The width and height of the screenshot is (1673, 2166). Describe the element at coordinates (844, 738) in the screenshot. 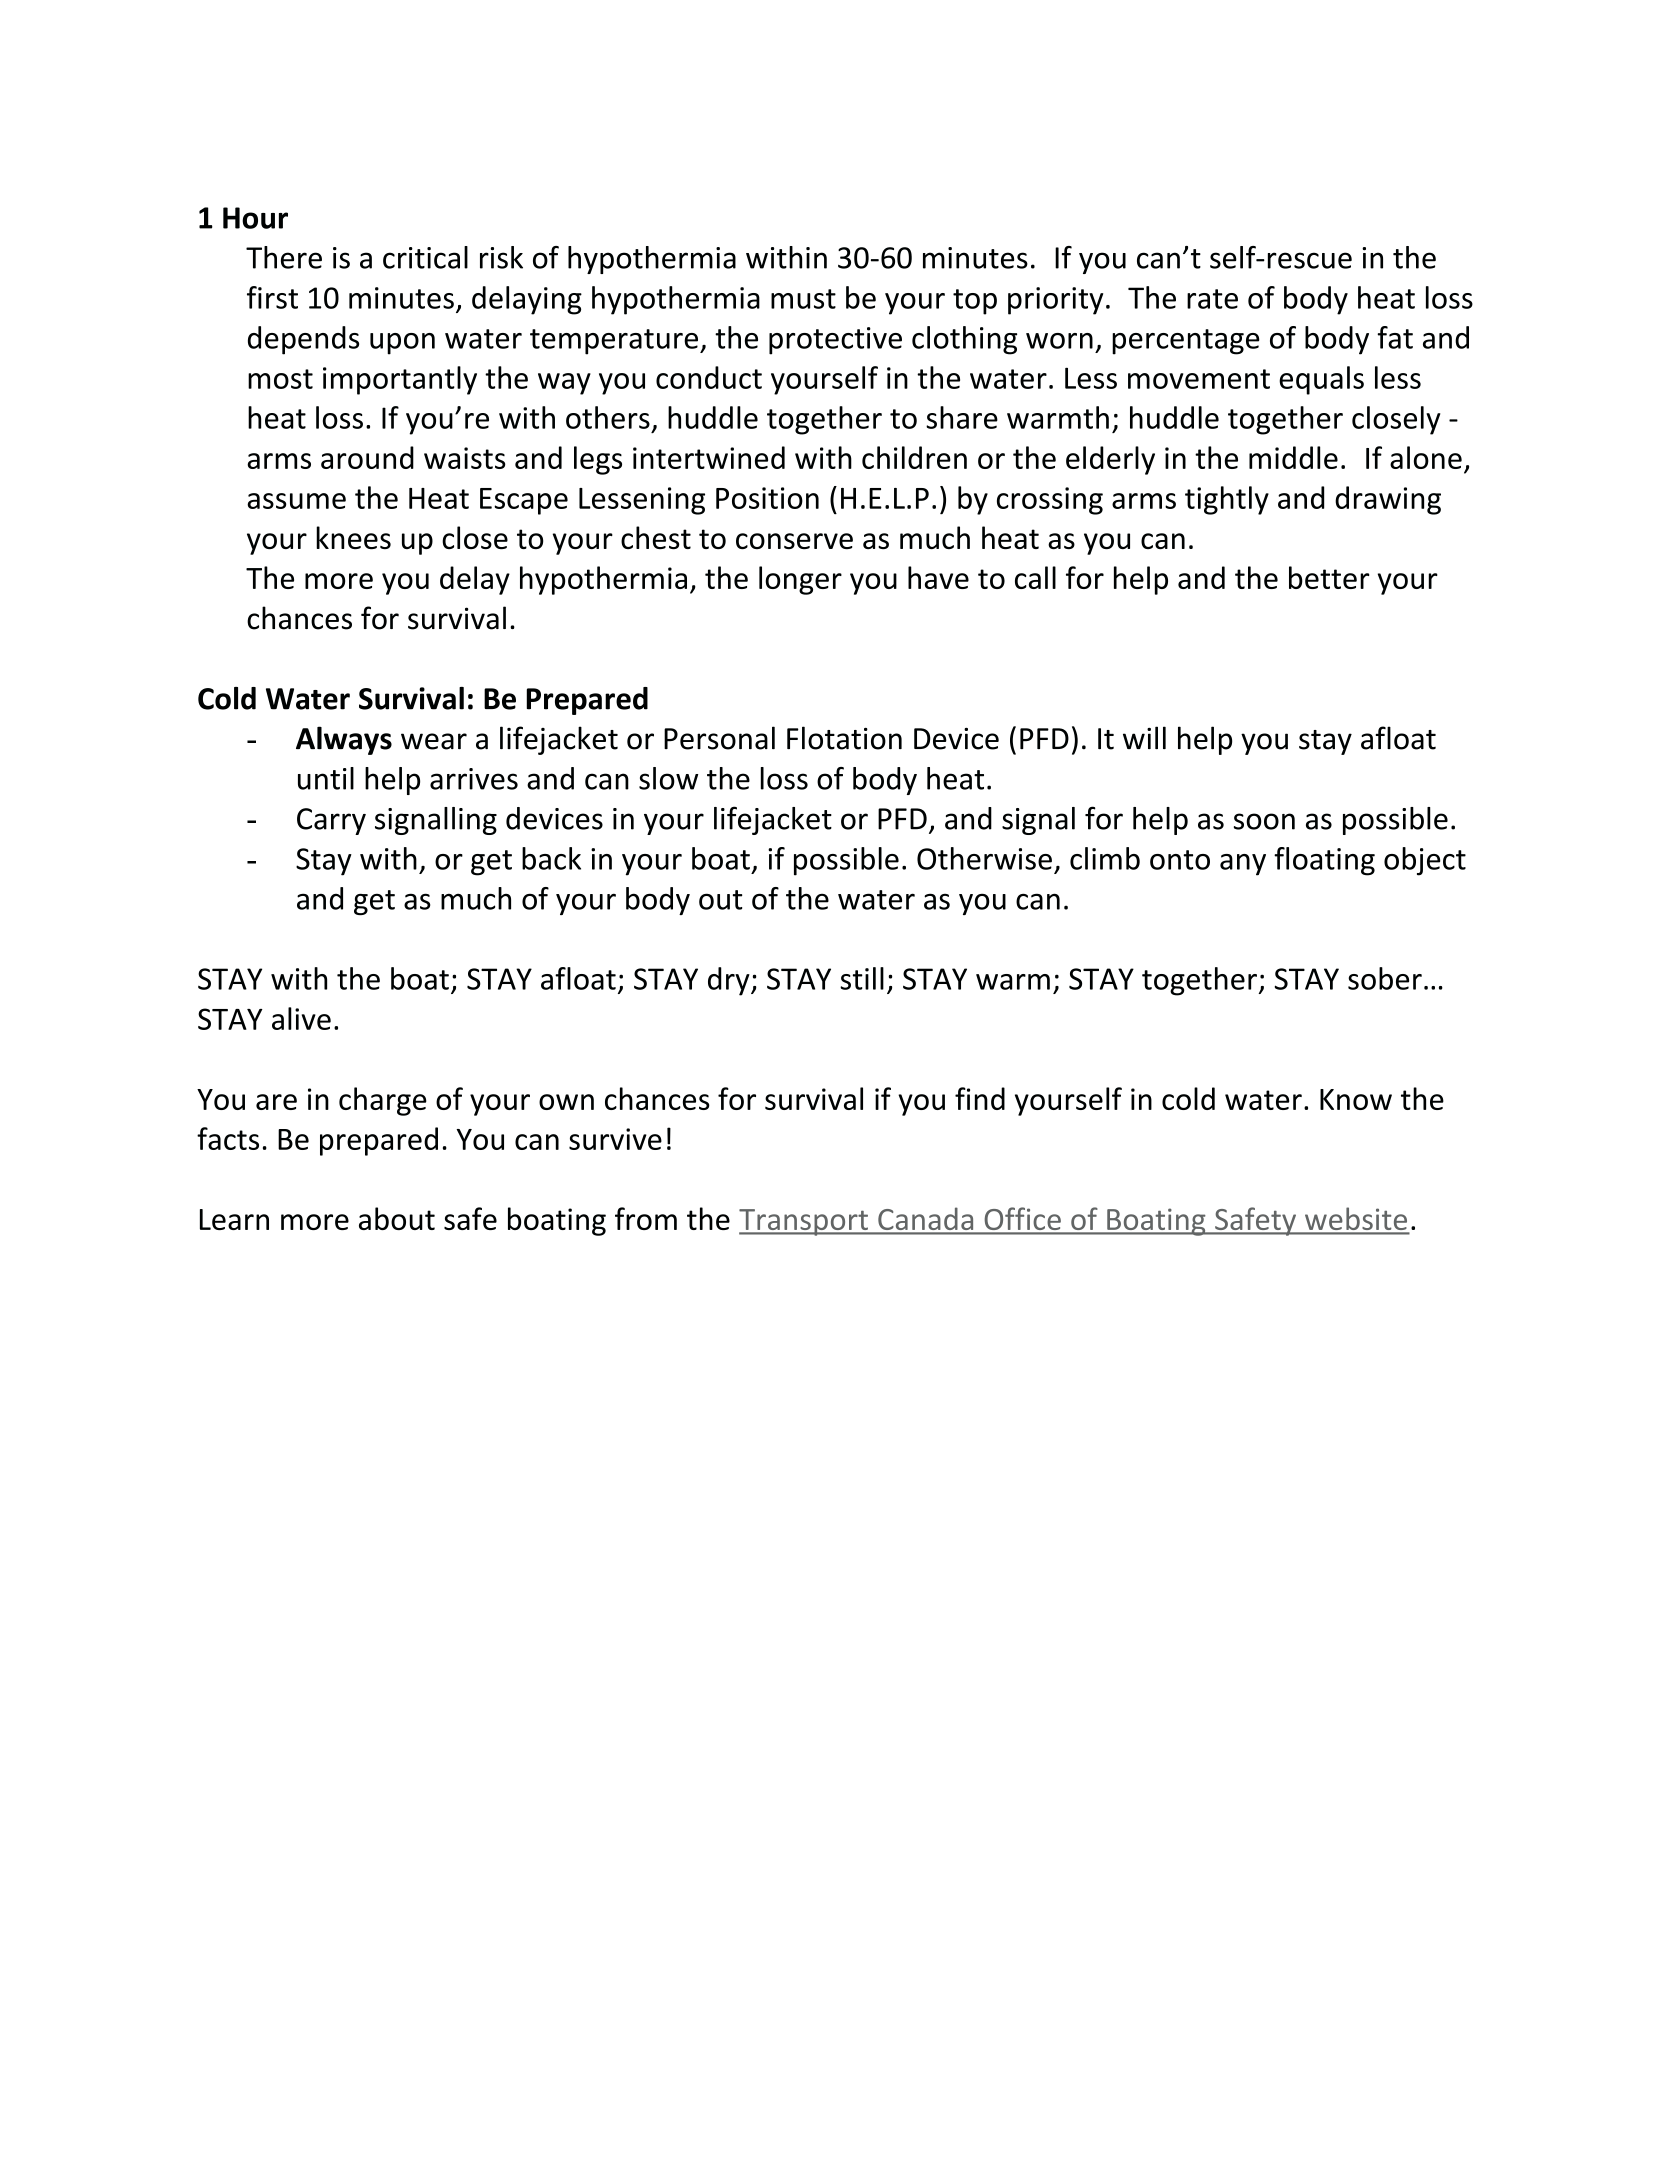

I see `Flotation` at that location.
